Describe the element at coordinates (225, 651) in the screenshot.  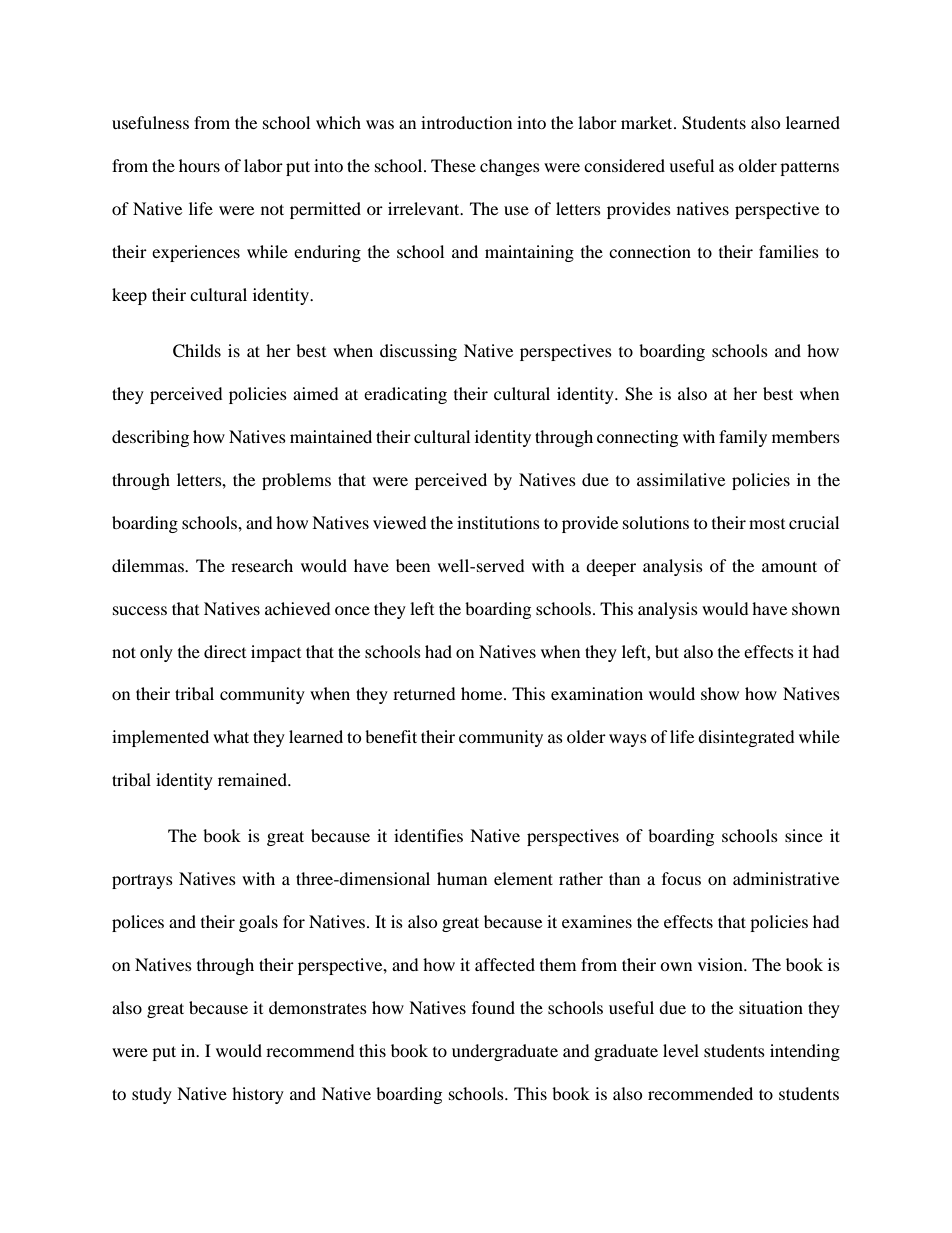
I see `direct` at that location.
